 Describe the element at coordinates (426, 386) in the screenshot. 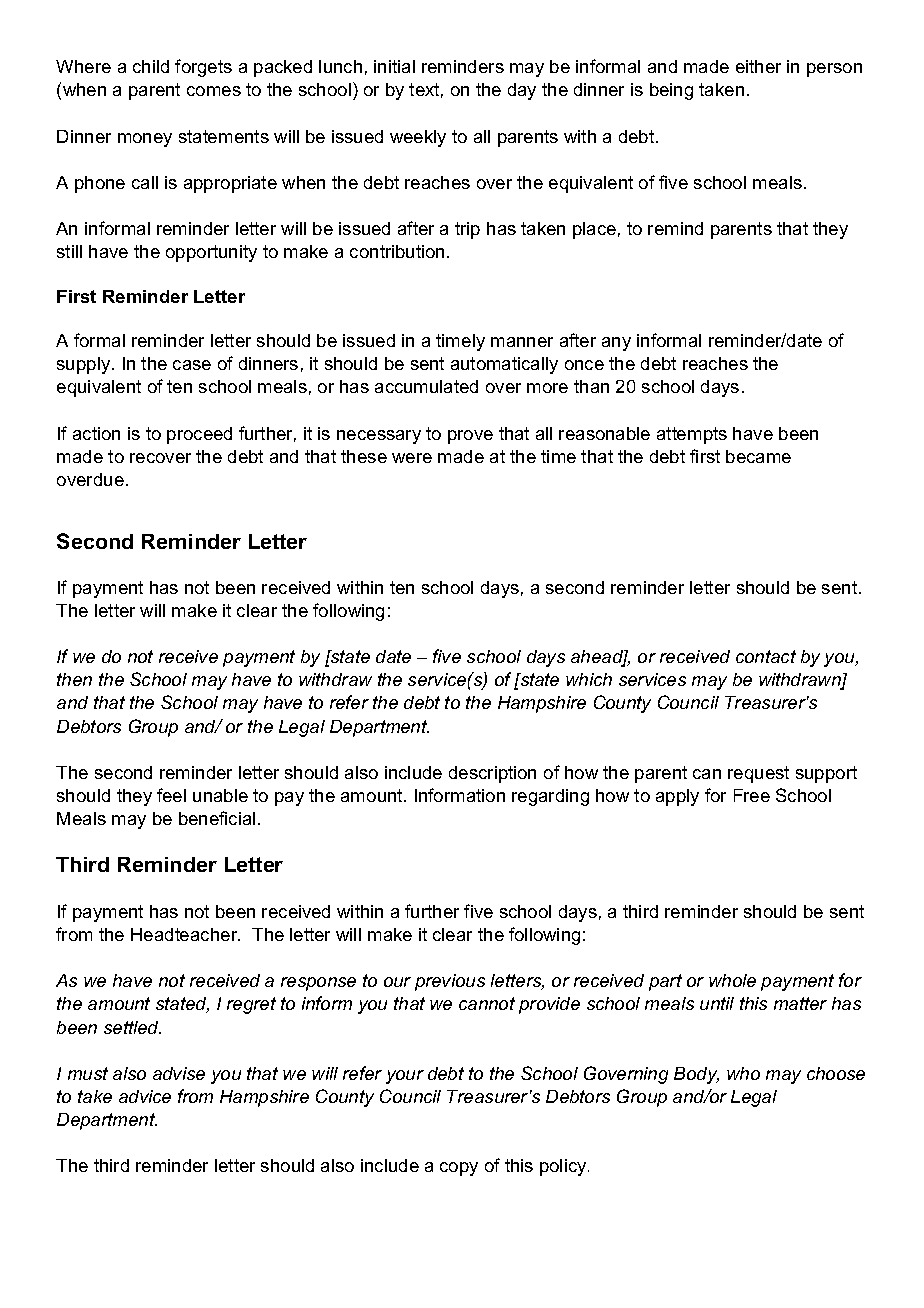

I see `accumulated` at that location.
